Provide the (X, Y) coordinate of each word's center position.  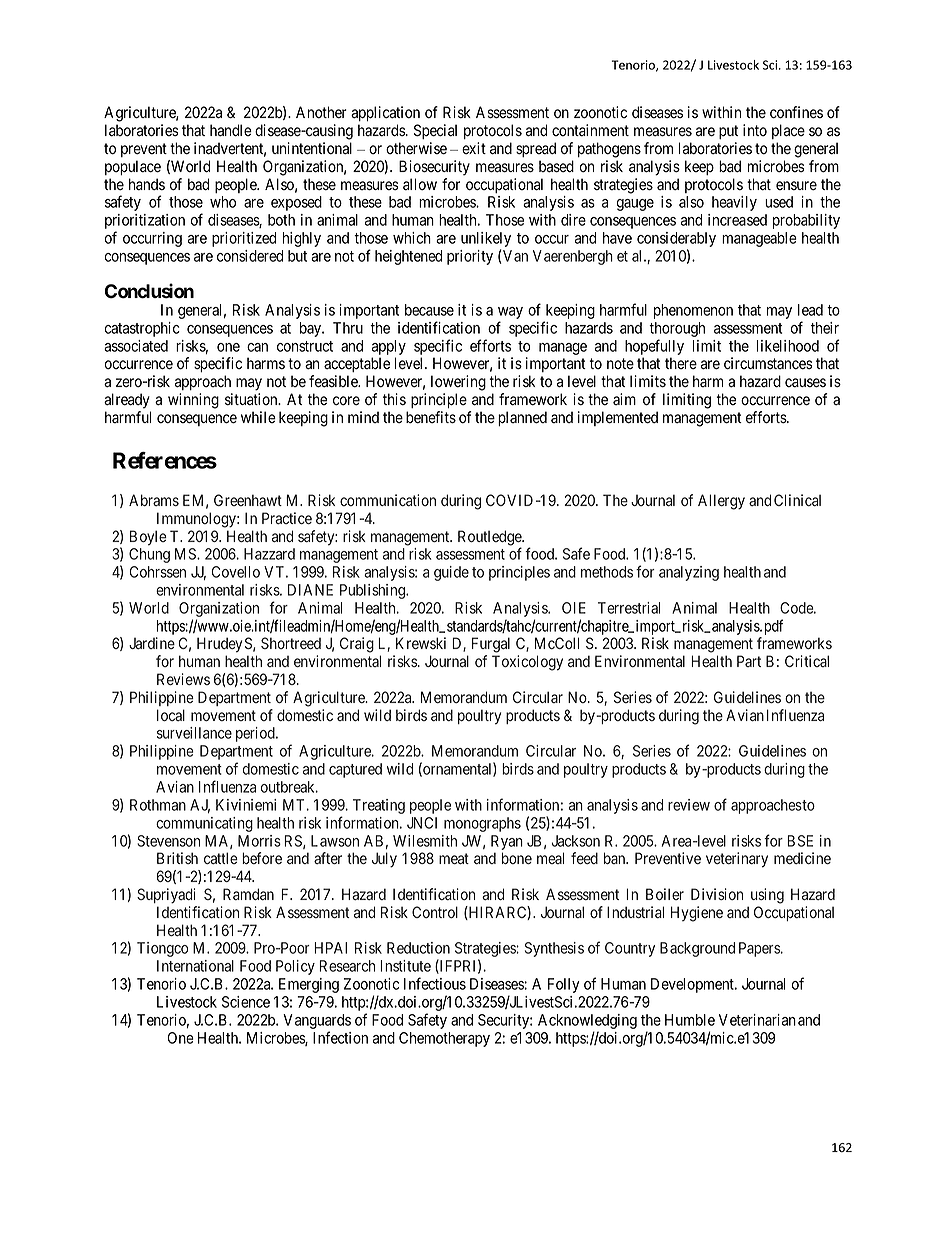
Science (246, 1002)
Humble (690, 1020)
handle (231, 130)
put (728, 132)
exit (474, 148)
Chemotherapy (444, 1039)
